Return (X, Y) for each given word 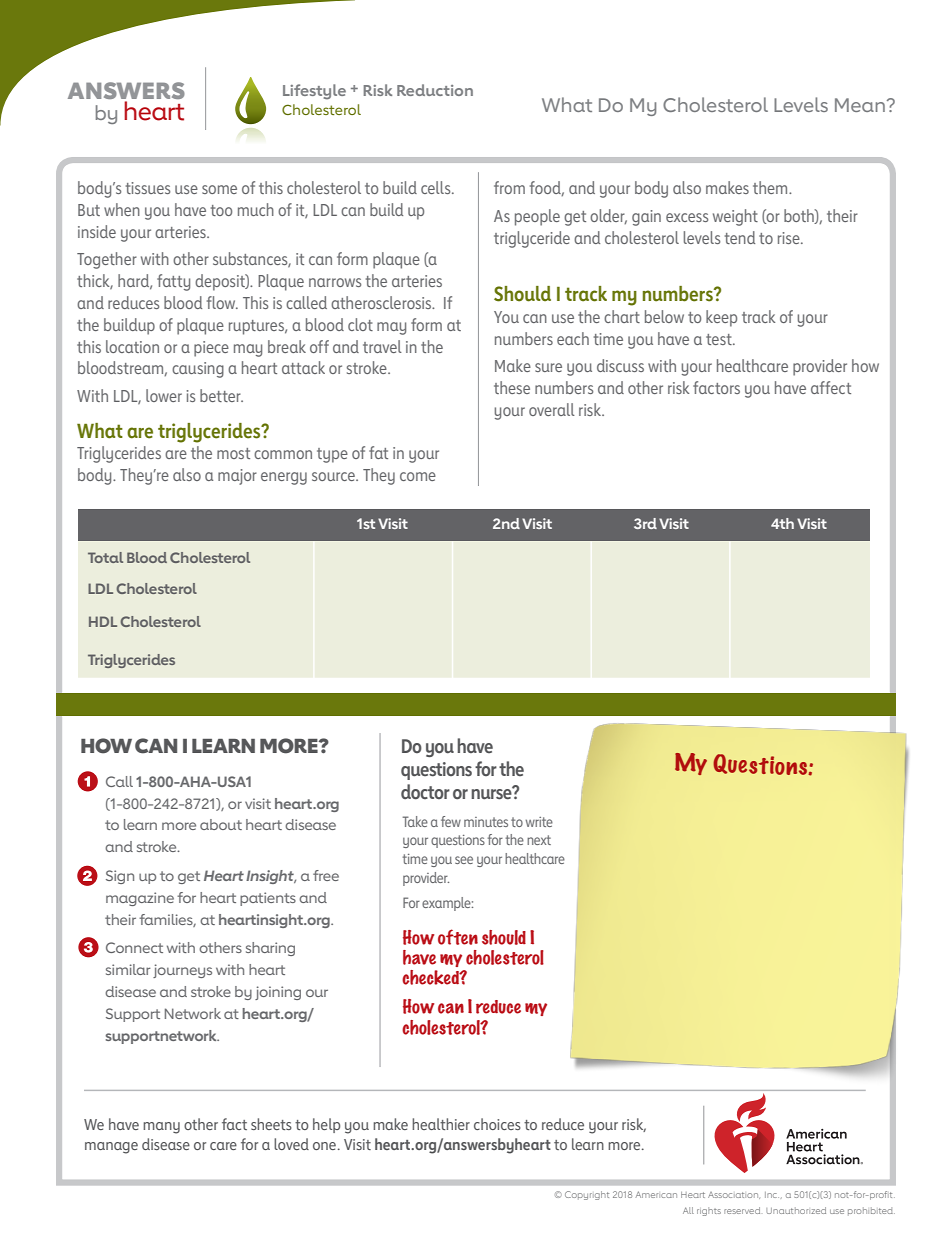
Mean (860, 105)
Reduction (435, 90)
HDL (103, 621)
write (539, 822)
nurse (492, 793)
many (161, 1128)
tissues (148, 188)
